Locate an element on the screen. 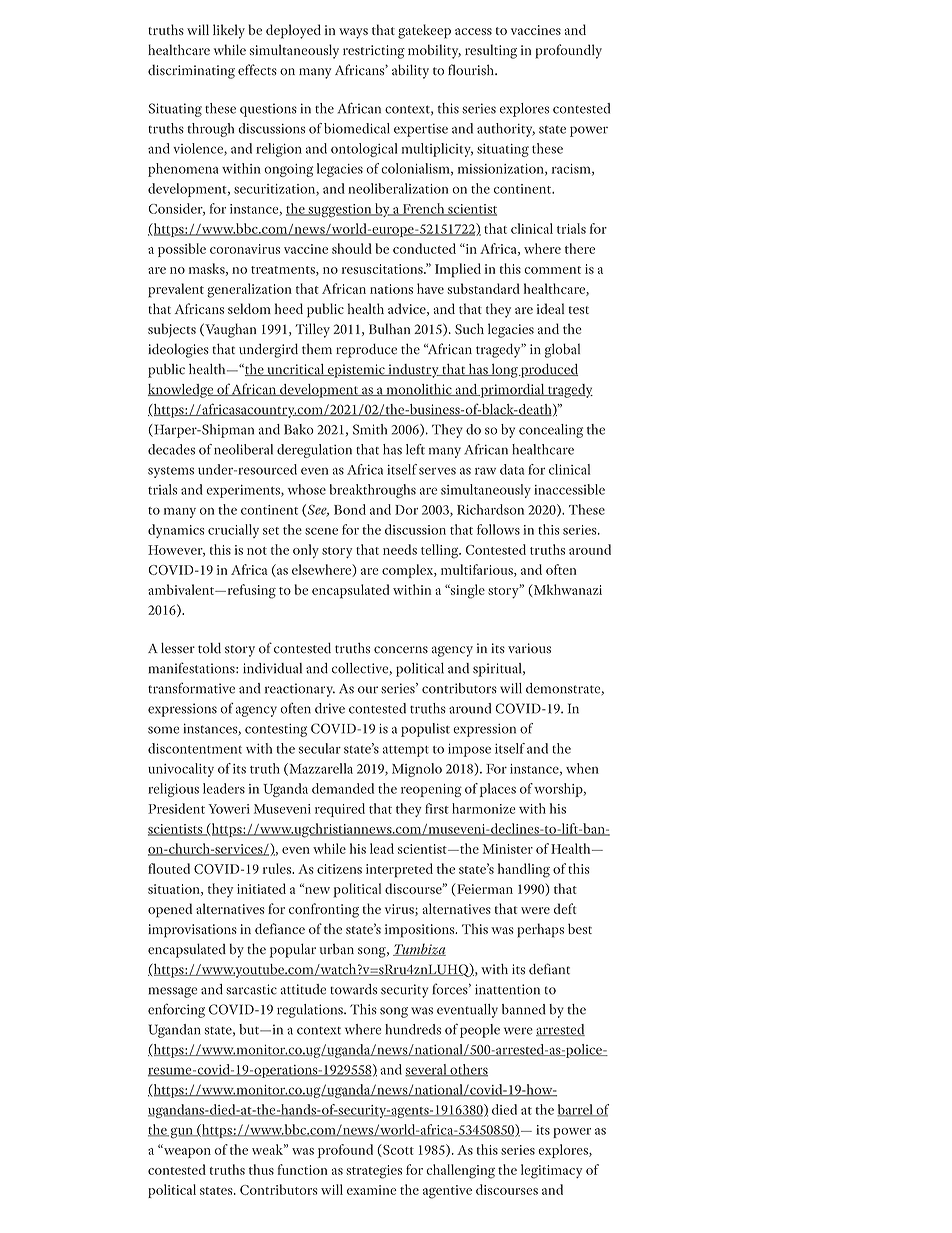  strategies is located at coordinates (374, 1172).
